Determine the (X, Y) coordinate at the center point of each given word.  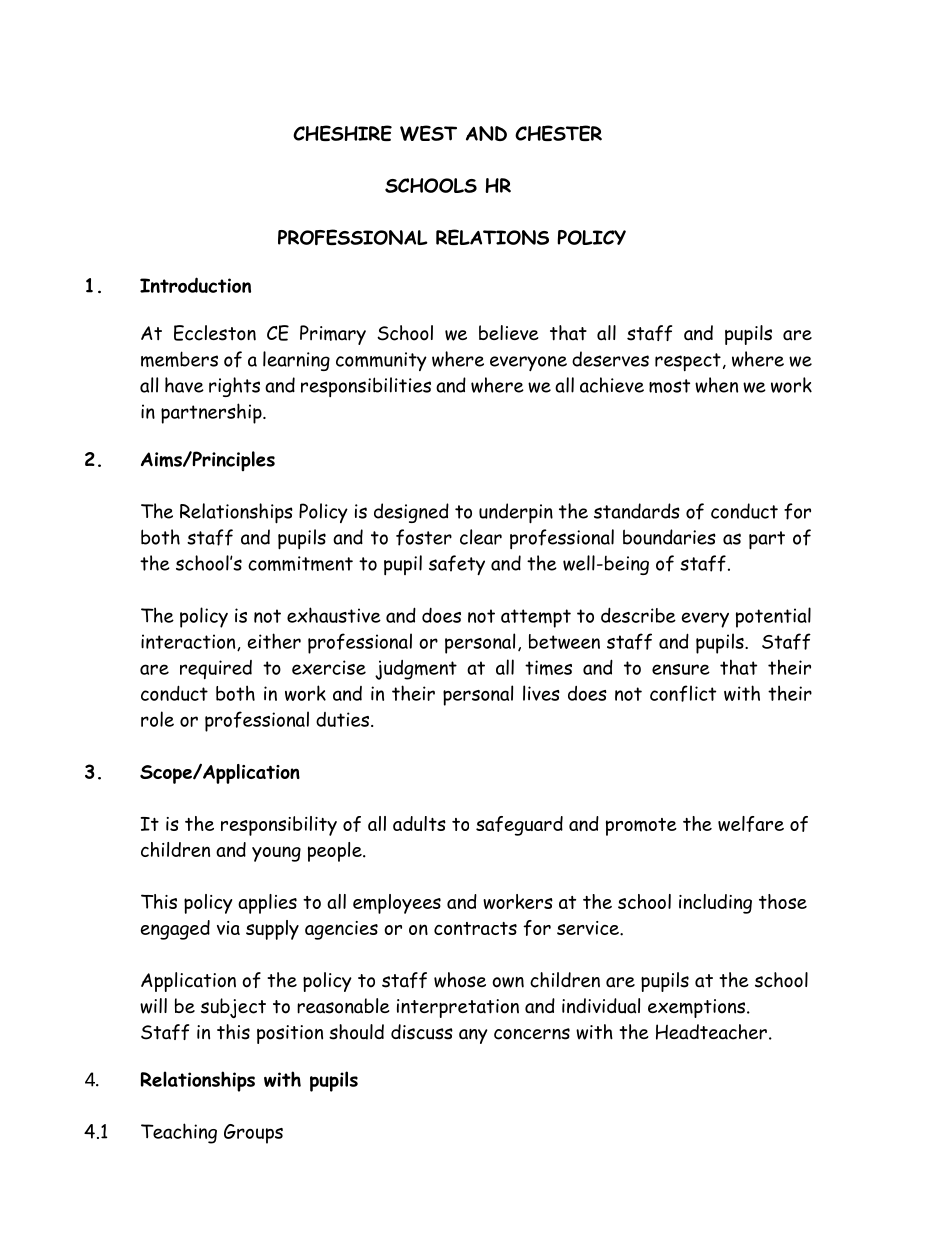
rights (234, 387)
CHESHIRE (342, 133)
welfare (751, 824)
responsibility (279, 826)
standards (637, 511)
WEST (428, 133)
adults (419, 823)
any (473, 1036)
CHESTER (558, 133)
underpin (516, 513)
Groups (253, 1134)
